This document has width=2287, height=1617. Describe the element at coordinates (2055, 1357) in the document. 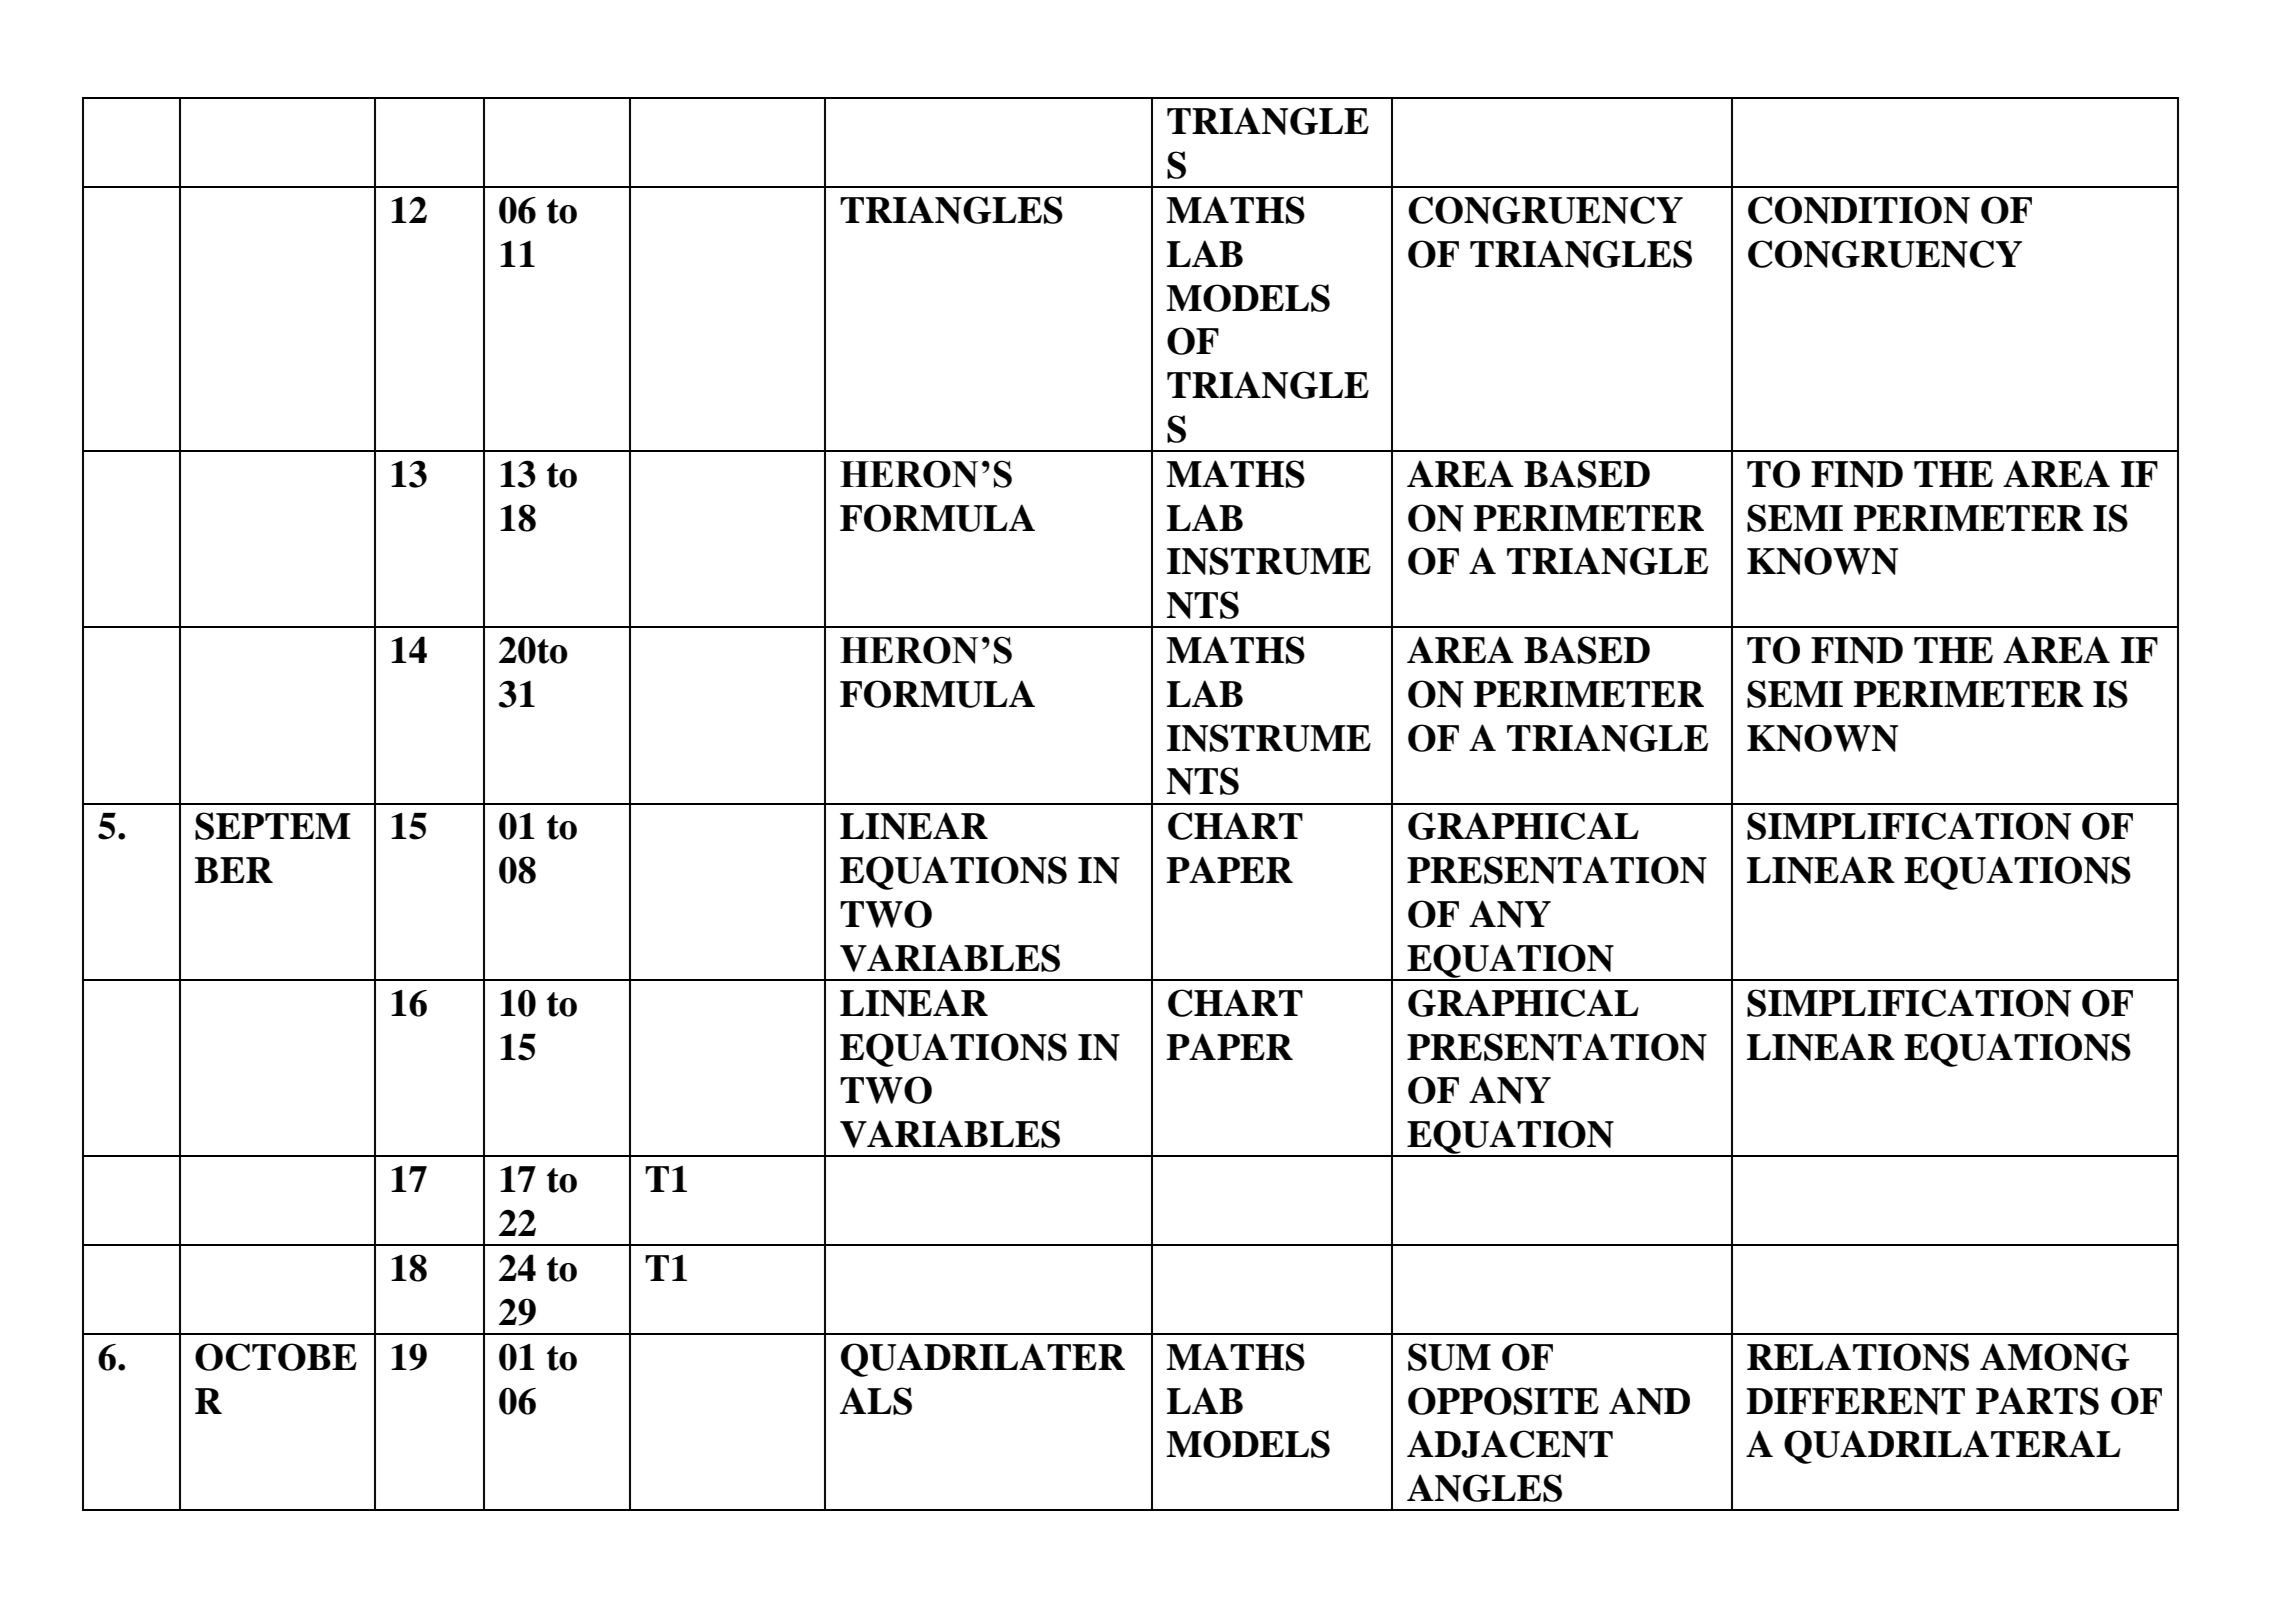

I see `AMONG` at that location.
